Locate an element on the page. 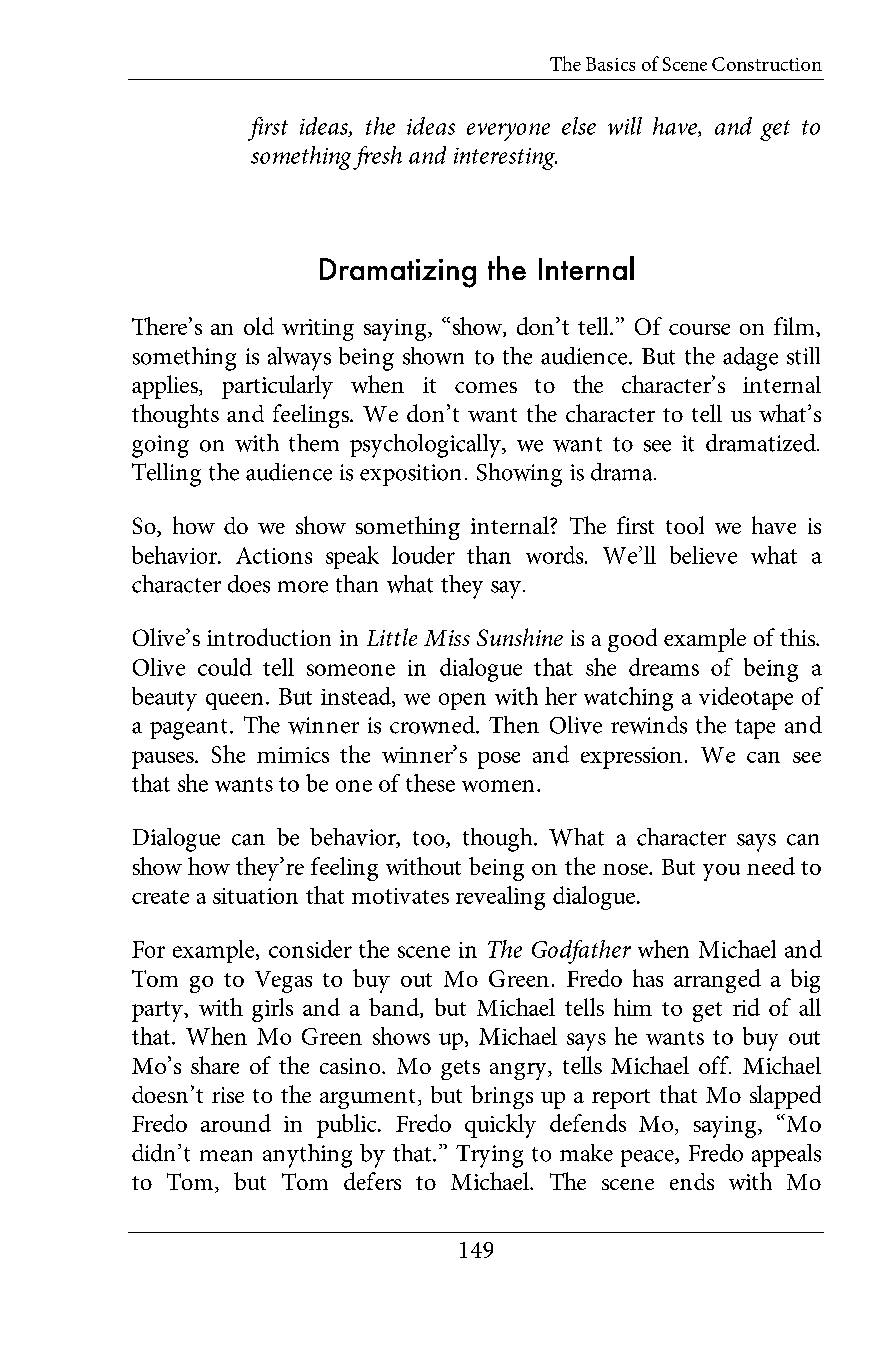 Image resolution: width=896 pixels, height=1345 pixels. psychologically is located at coordinates (426, 446).
